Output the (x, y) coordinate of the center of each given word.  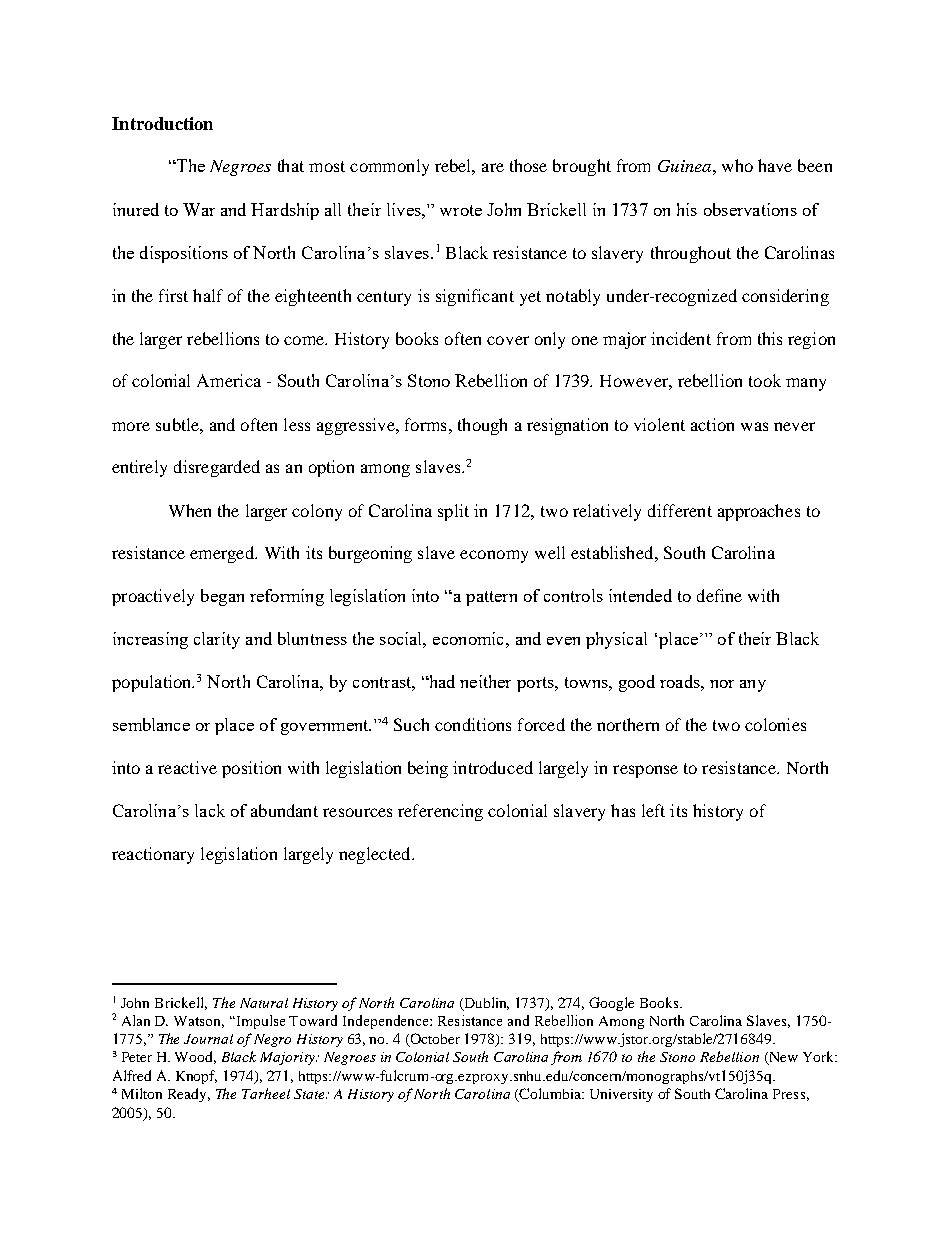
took (765, 380)
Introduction (162, 123)
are (493, 167)
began (222, 597)
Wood (195, 1057)
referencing (440, 812)
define (719, 595)
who (737, 165)
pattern (491, 598)
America (229, 380)
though (482, 426)
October (434, 1039)
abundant (284, 810)
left (653, 810)
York (820, 1056)
